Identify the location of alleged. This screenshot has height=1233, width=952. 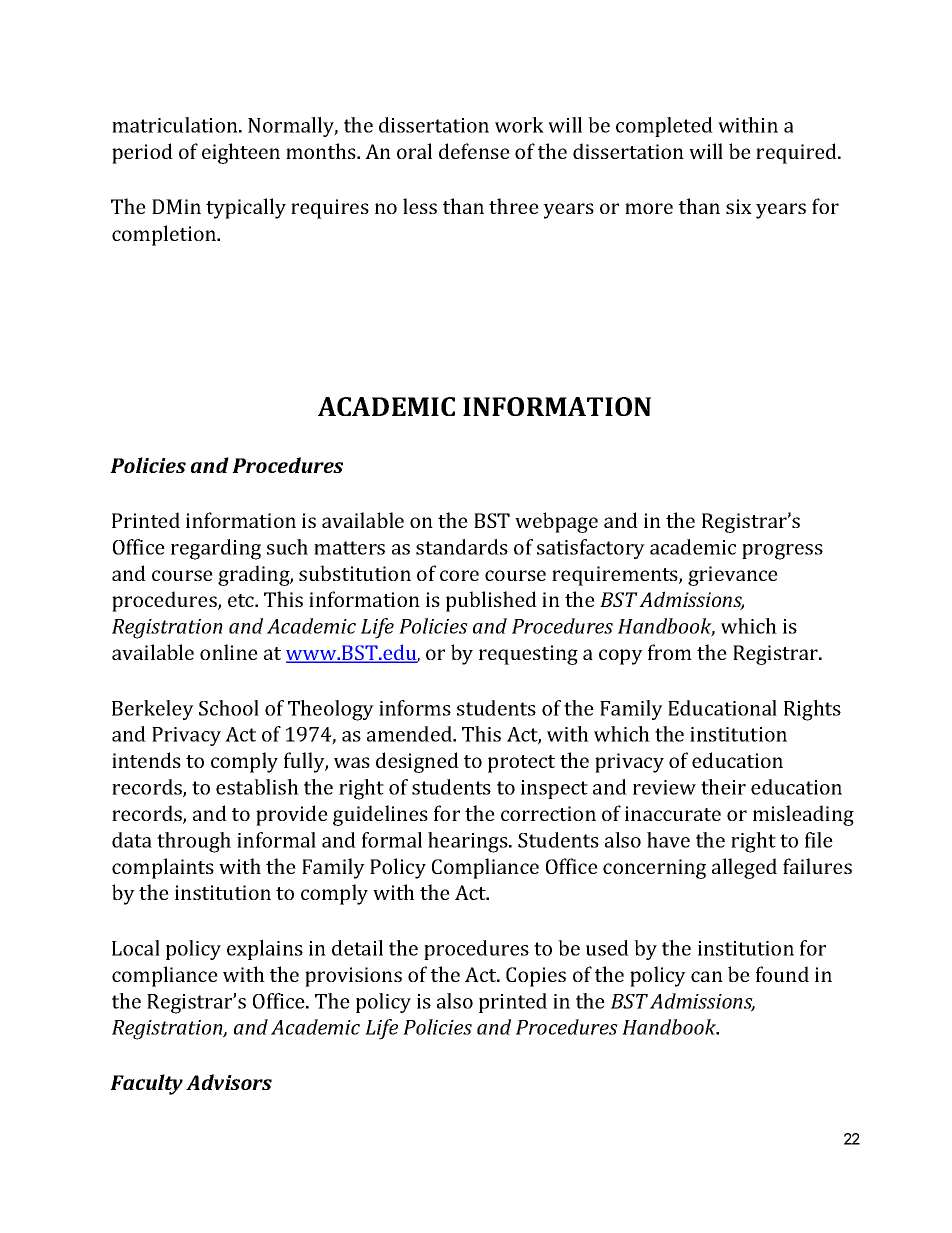
(744, 868).
